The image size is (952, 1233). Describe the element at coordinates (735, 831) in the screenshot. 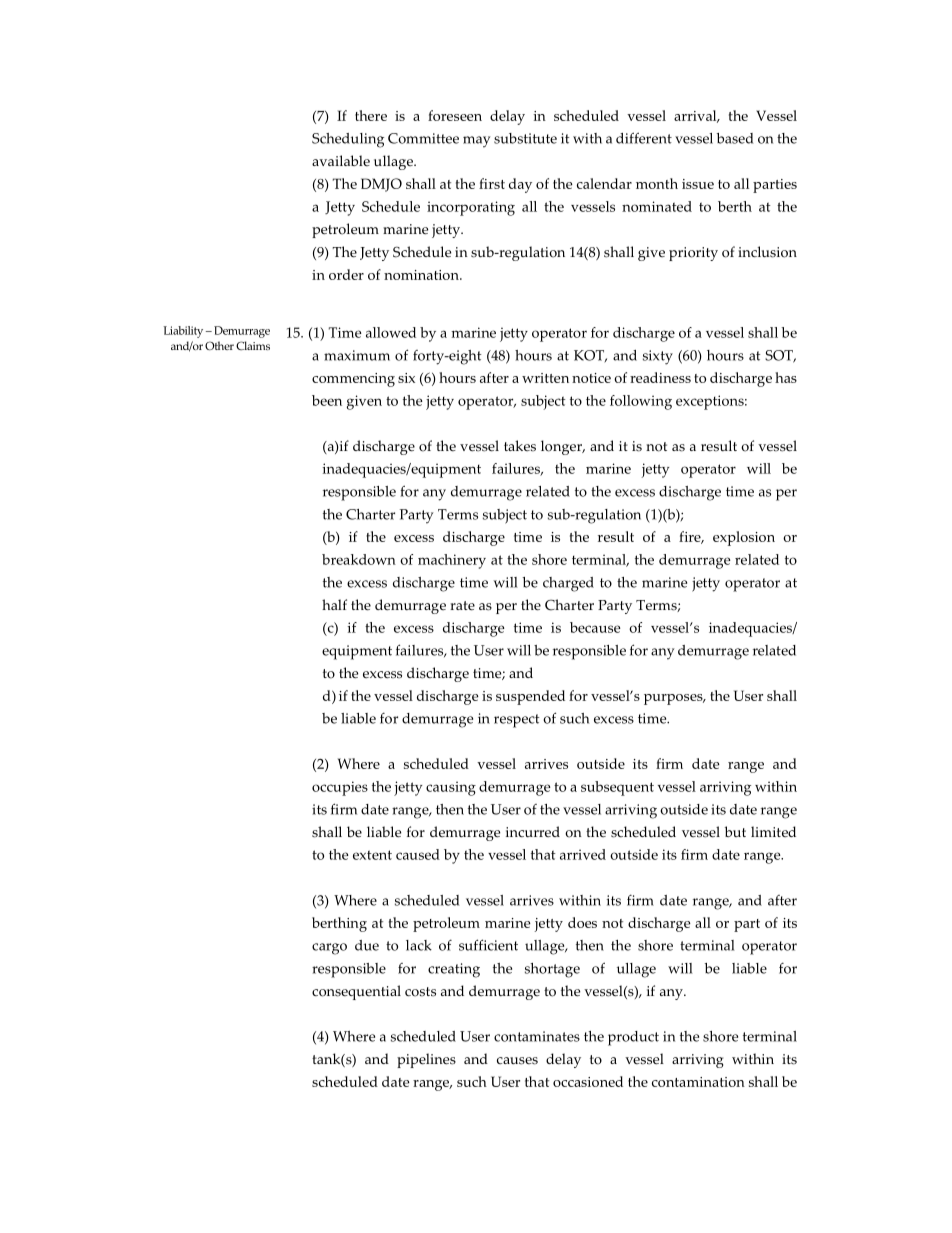

I see `but` at that location.
